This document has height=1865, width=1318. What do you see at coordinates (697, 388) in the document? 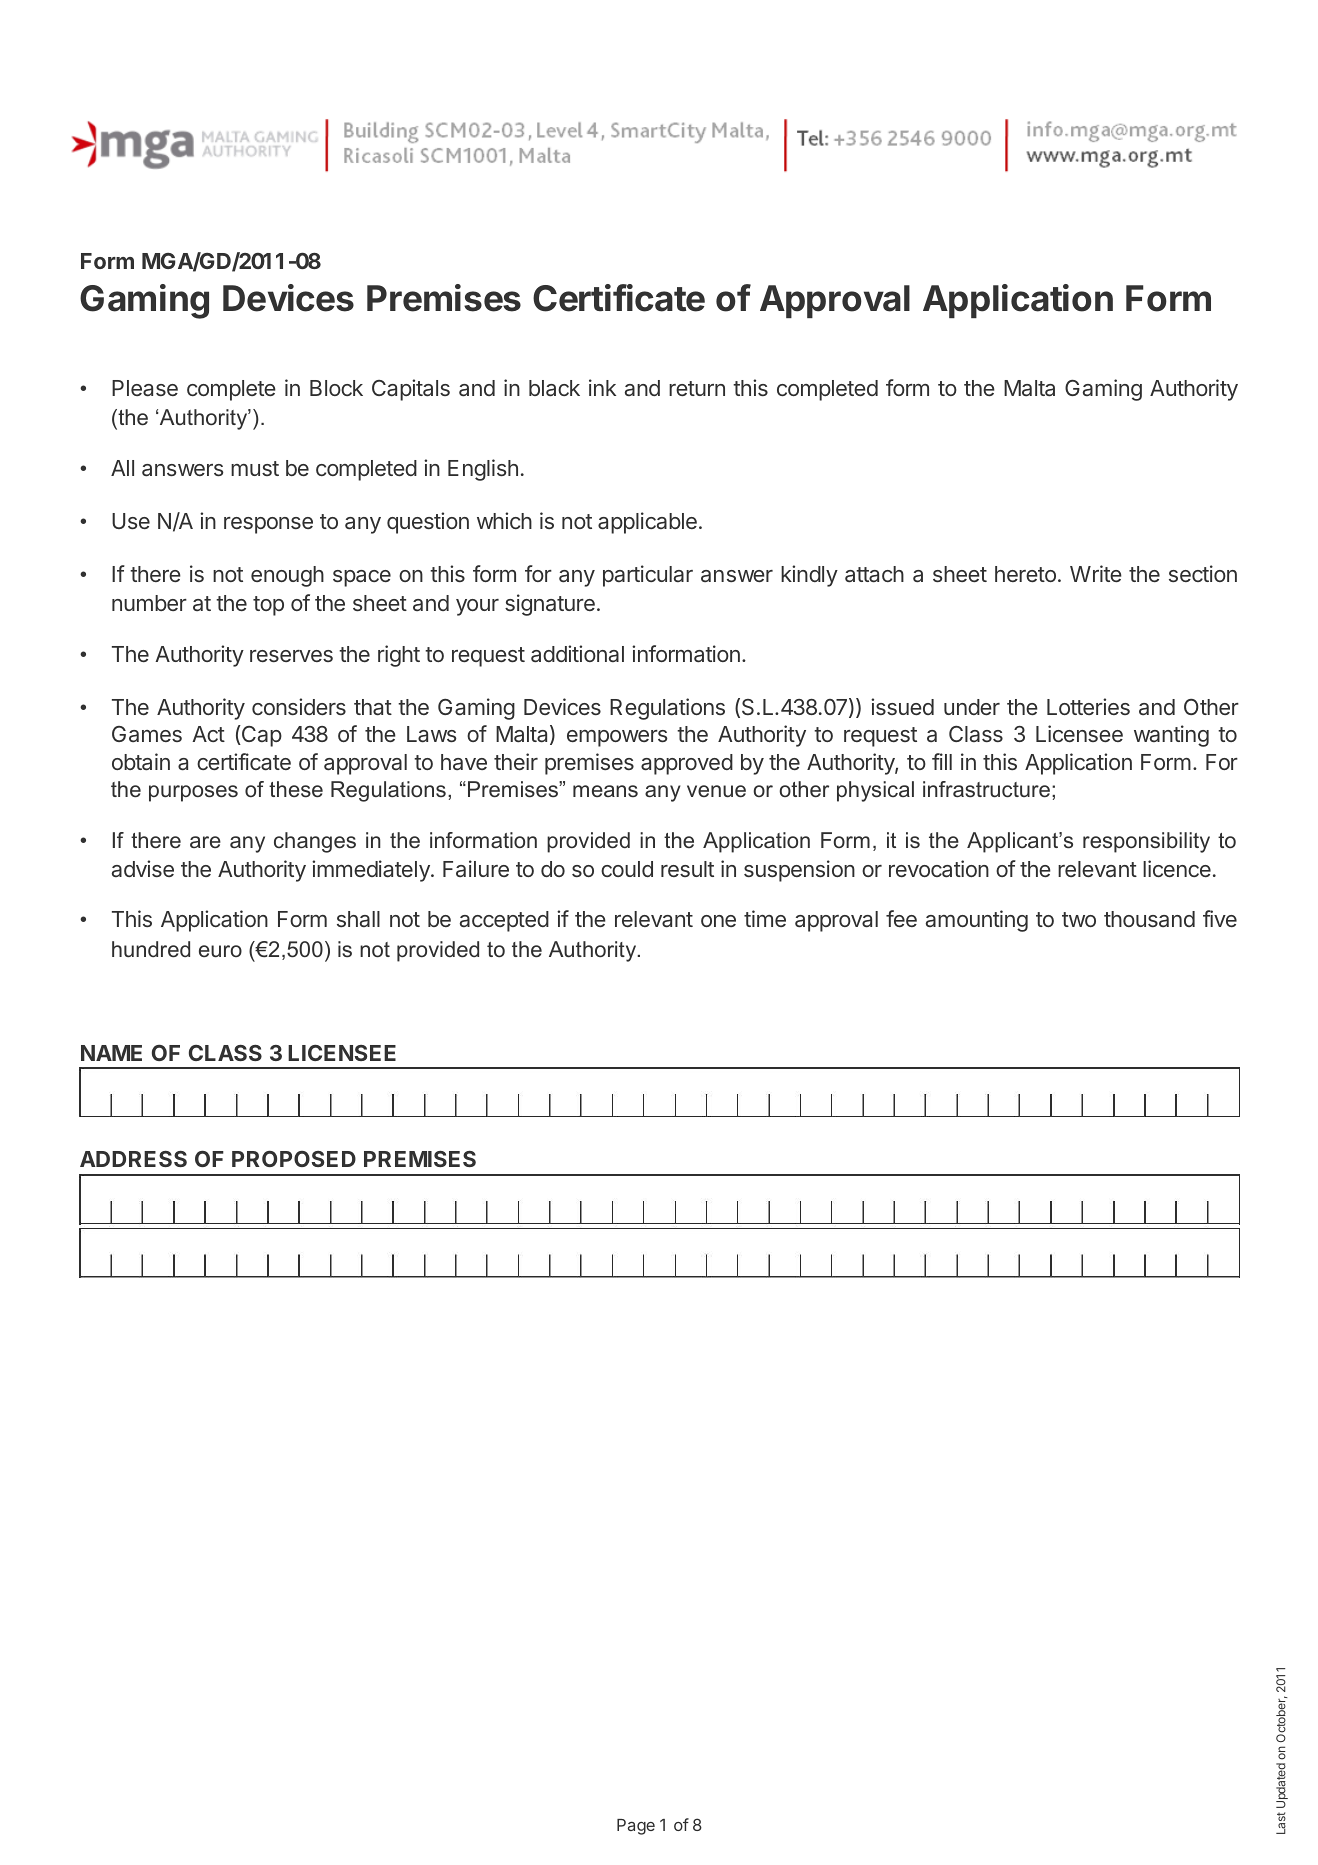
I see `return` at bounding box center [697, 388].
